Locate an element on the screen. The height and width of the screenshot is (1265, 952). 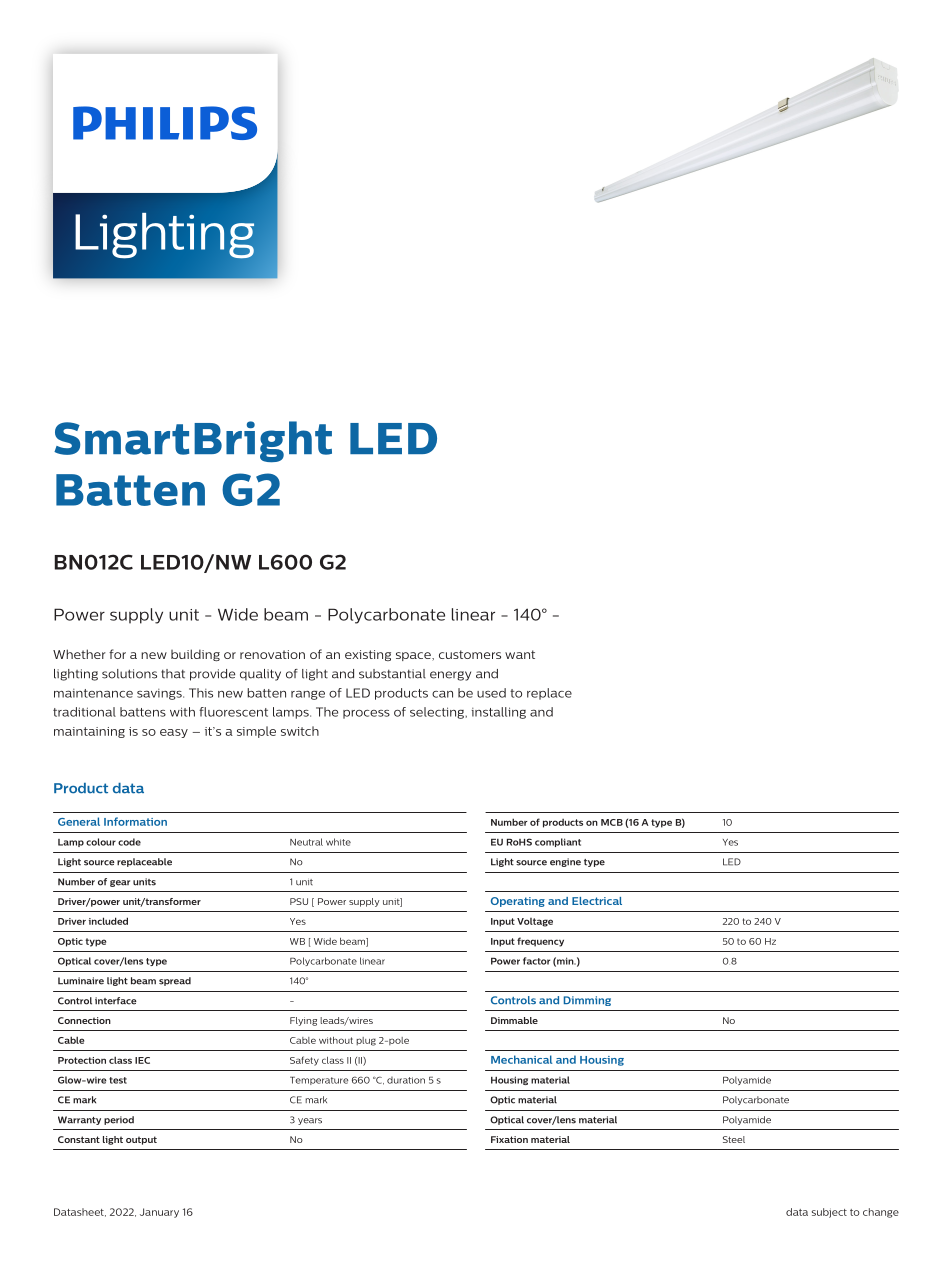
that is located at coordinates (173, 674).
